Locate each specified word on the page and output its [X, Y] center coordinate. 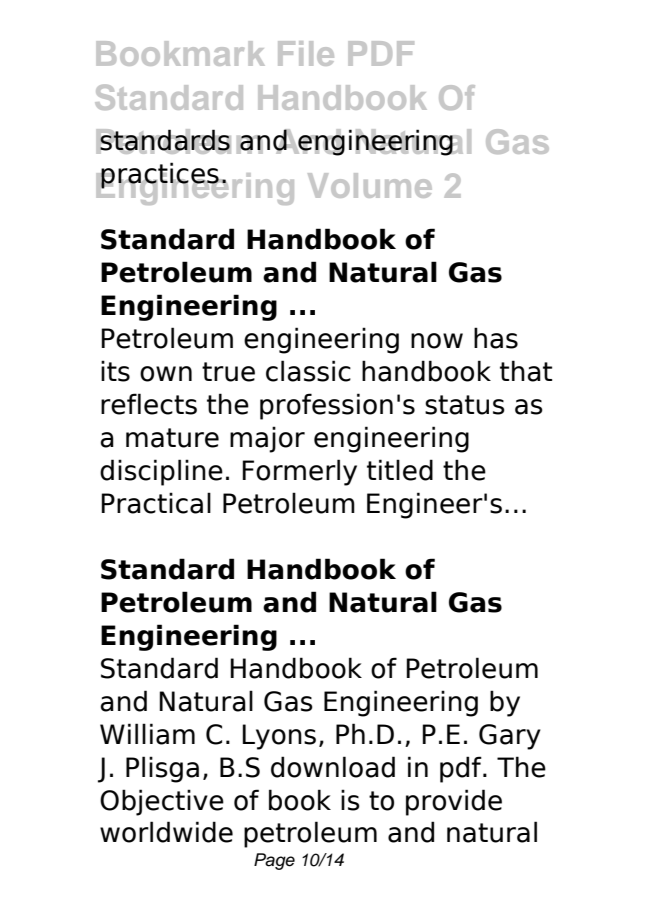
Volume [370, 185]
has [496, 338]
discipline [161, 472]
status [465, 405]
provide [454, 802]
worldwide [166, 832]
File [306, 53]
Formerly [299, 472]
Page [274, 861]
